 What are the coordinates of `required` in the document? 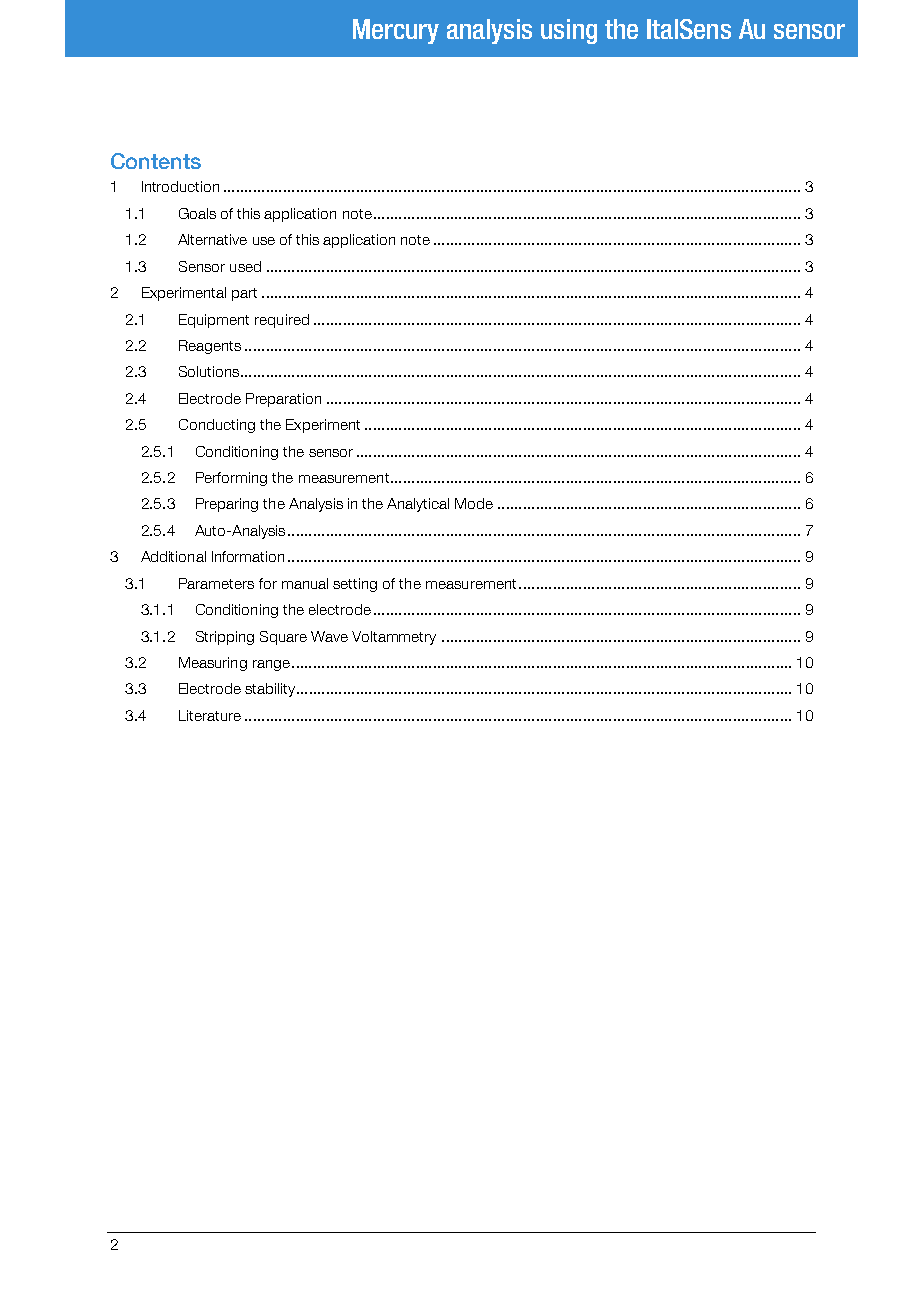 It's located at (282, 321).
